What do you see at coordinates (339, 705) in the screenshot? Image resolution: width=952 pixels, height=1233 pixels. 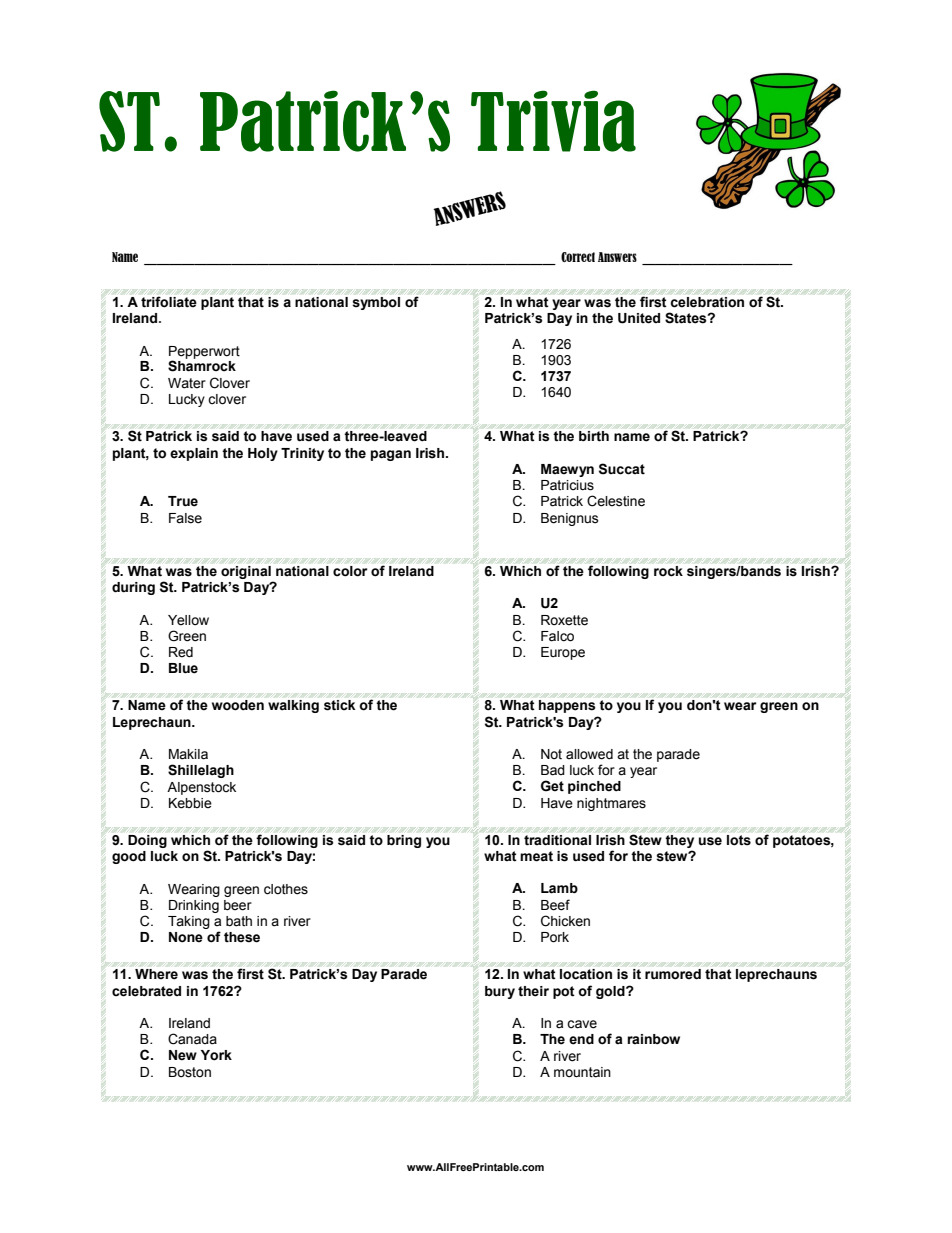 I see `stick` at bounding box center [339, 705].
